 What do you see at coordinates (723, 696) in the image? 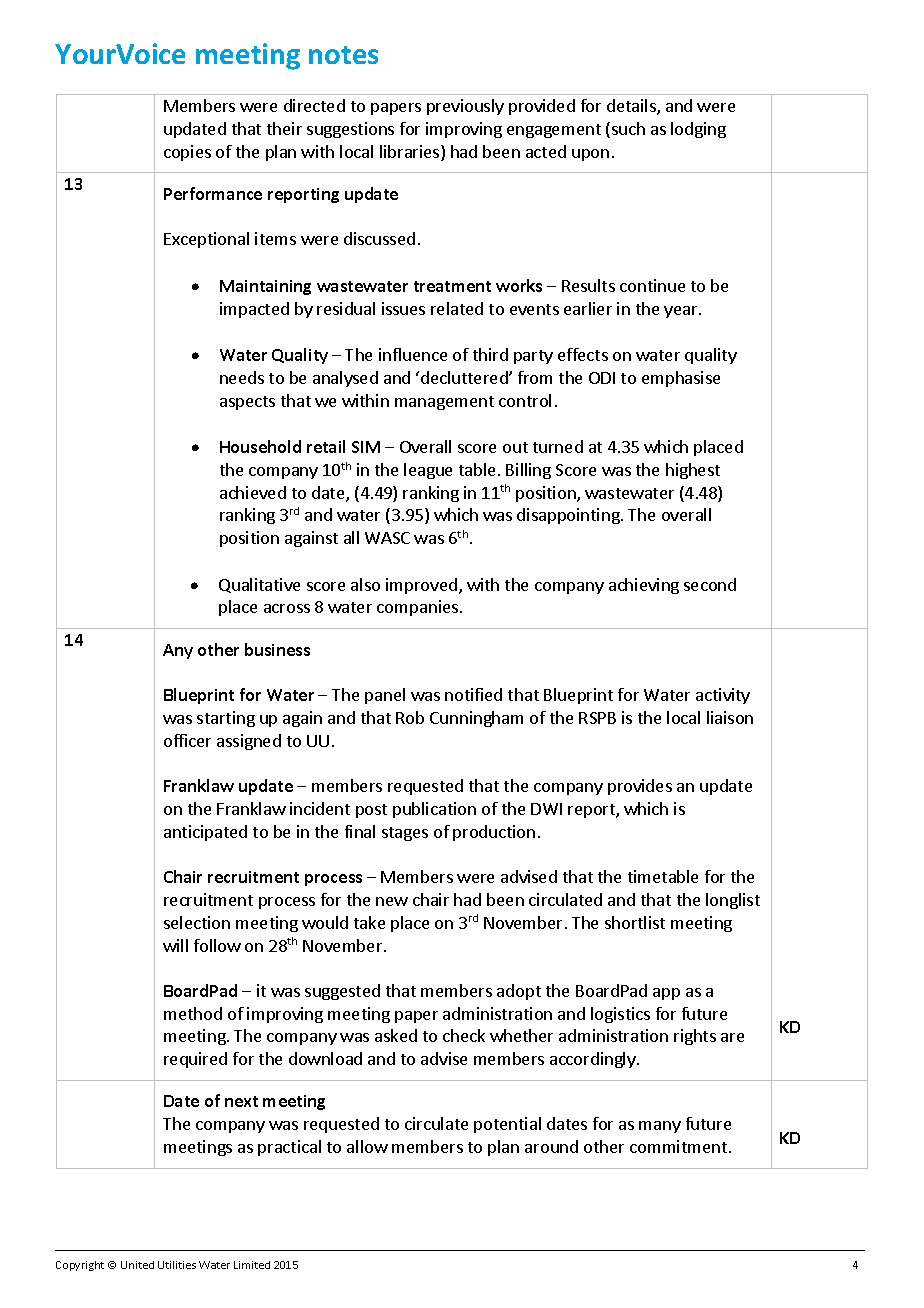
I see `activity` at bounding box center [723, 696].
